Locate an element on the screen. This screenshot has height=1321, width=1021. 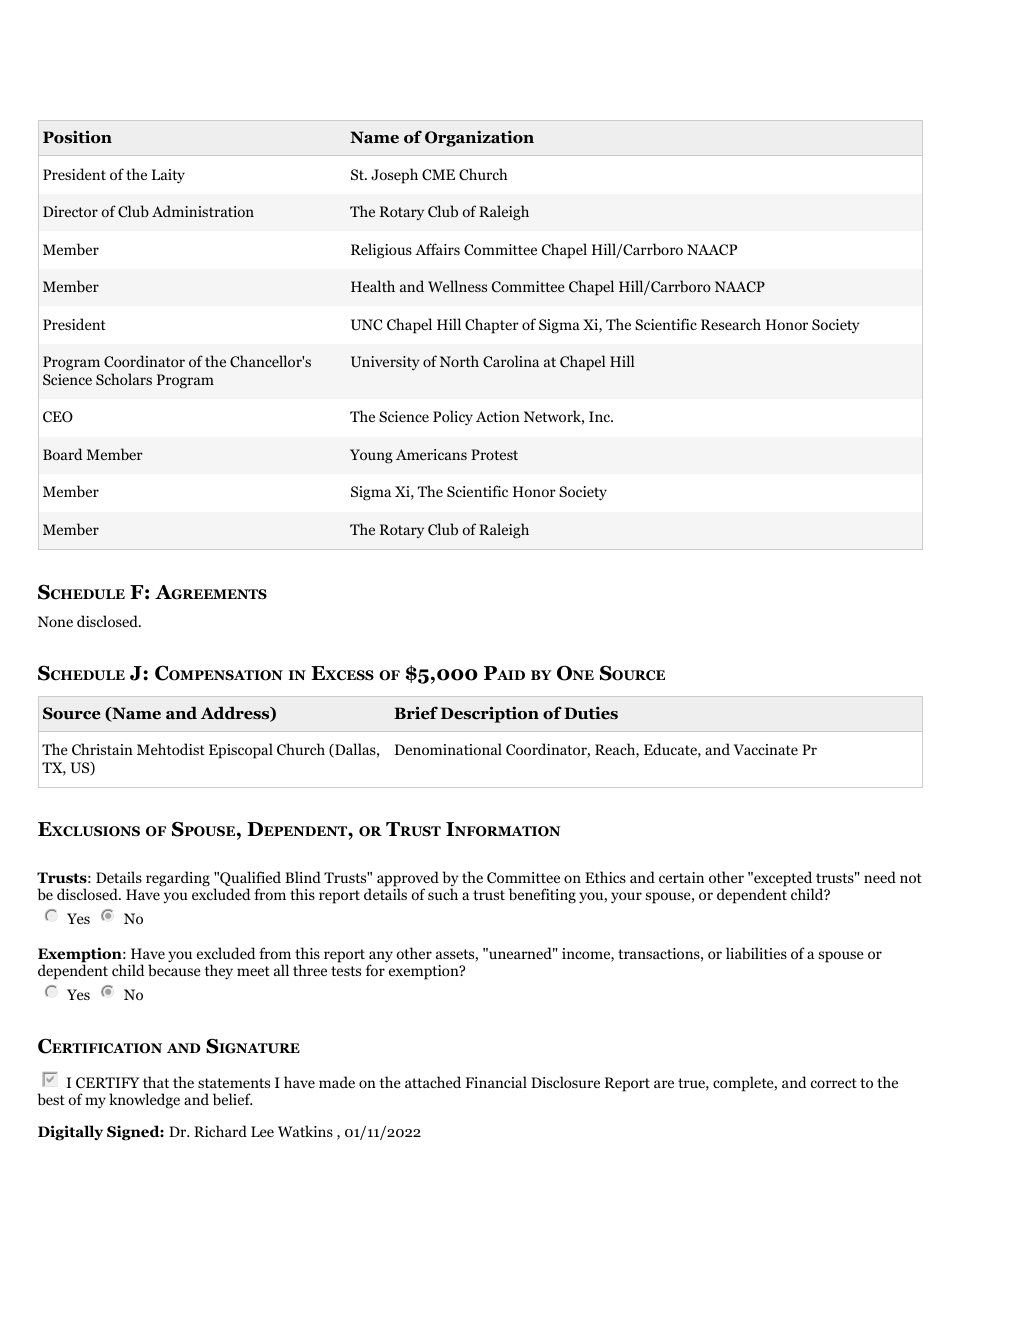
knowledge is located at coordinates (144, 1101).
